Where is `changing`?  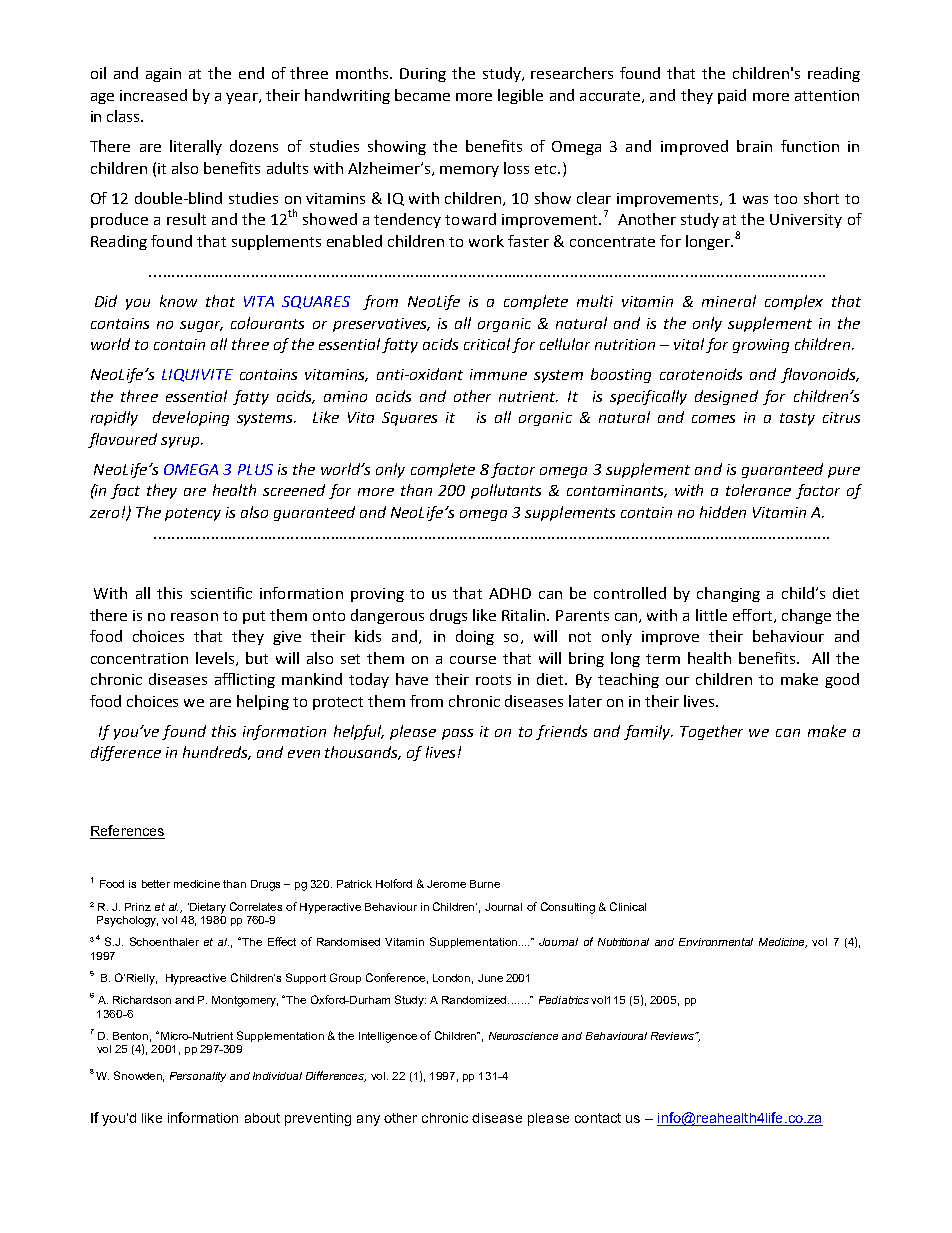
changing is located at coordinates (728, 594).
